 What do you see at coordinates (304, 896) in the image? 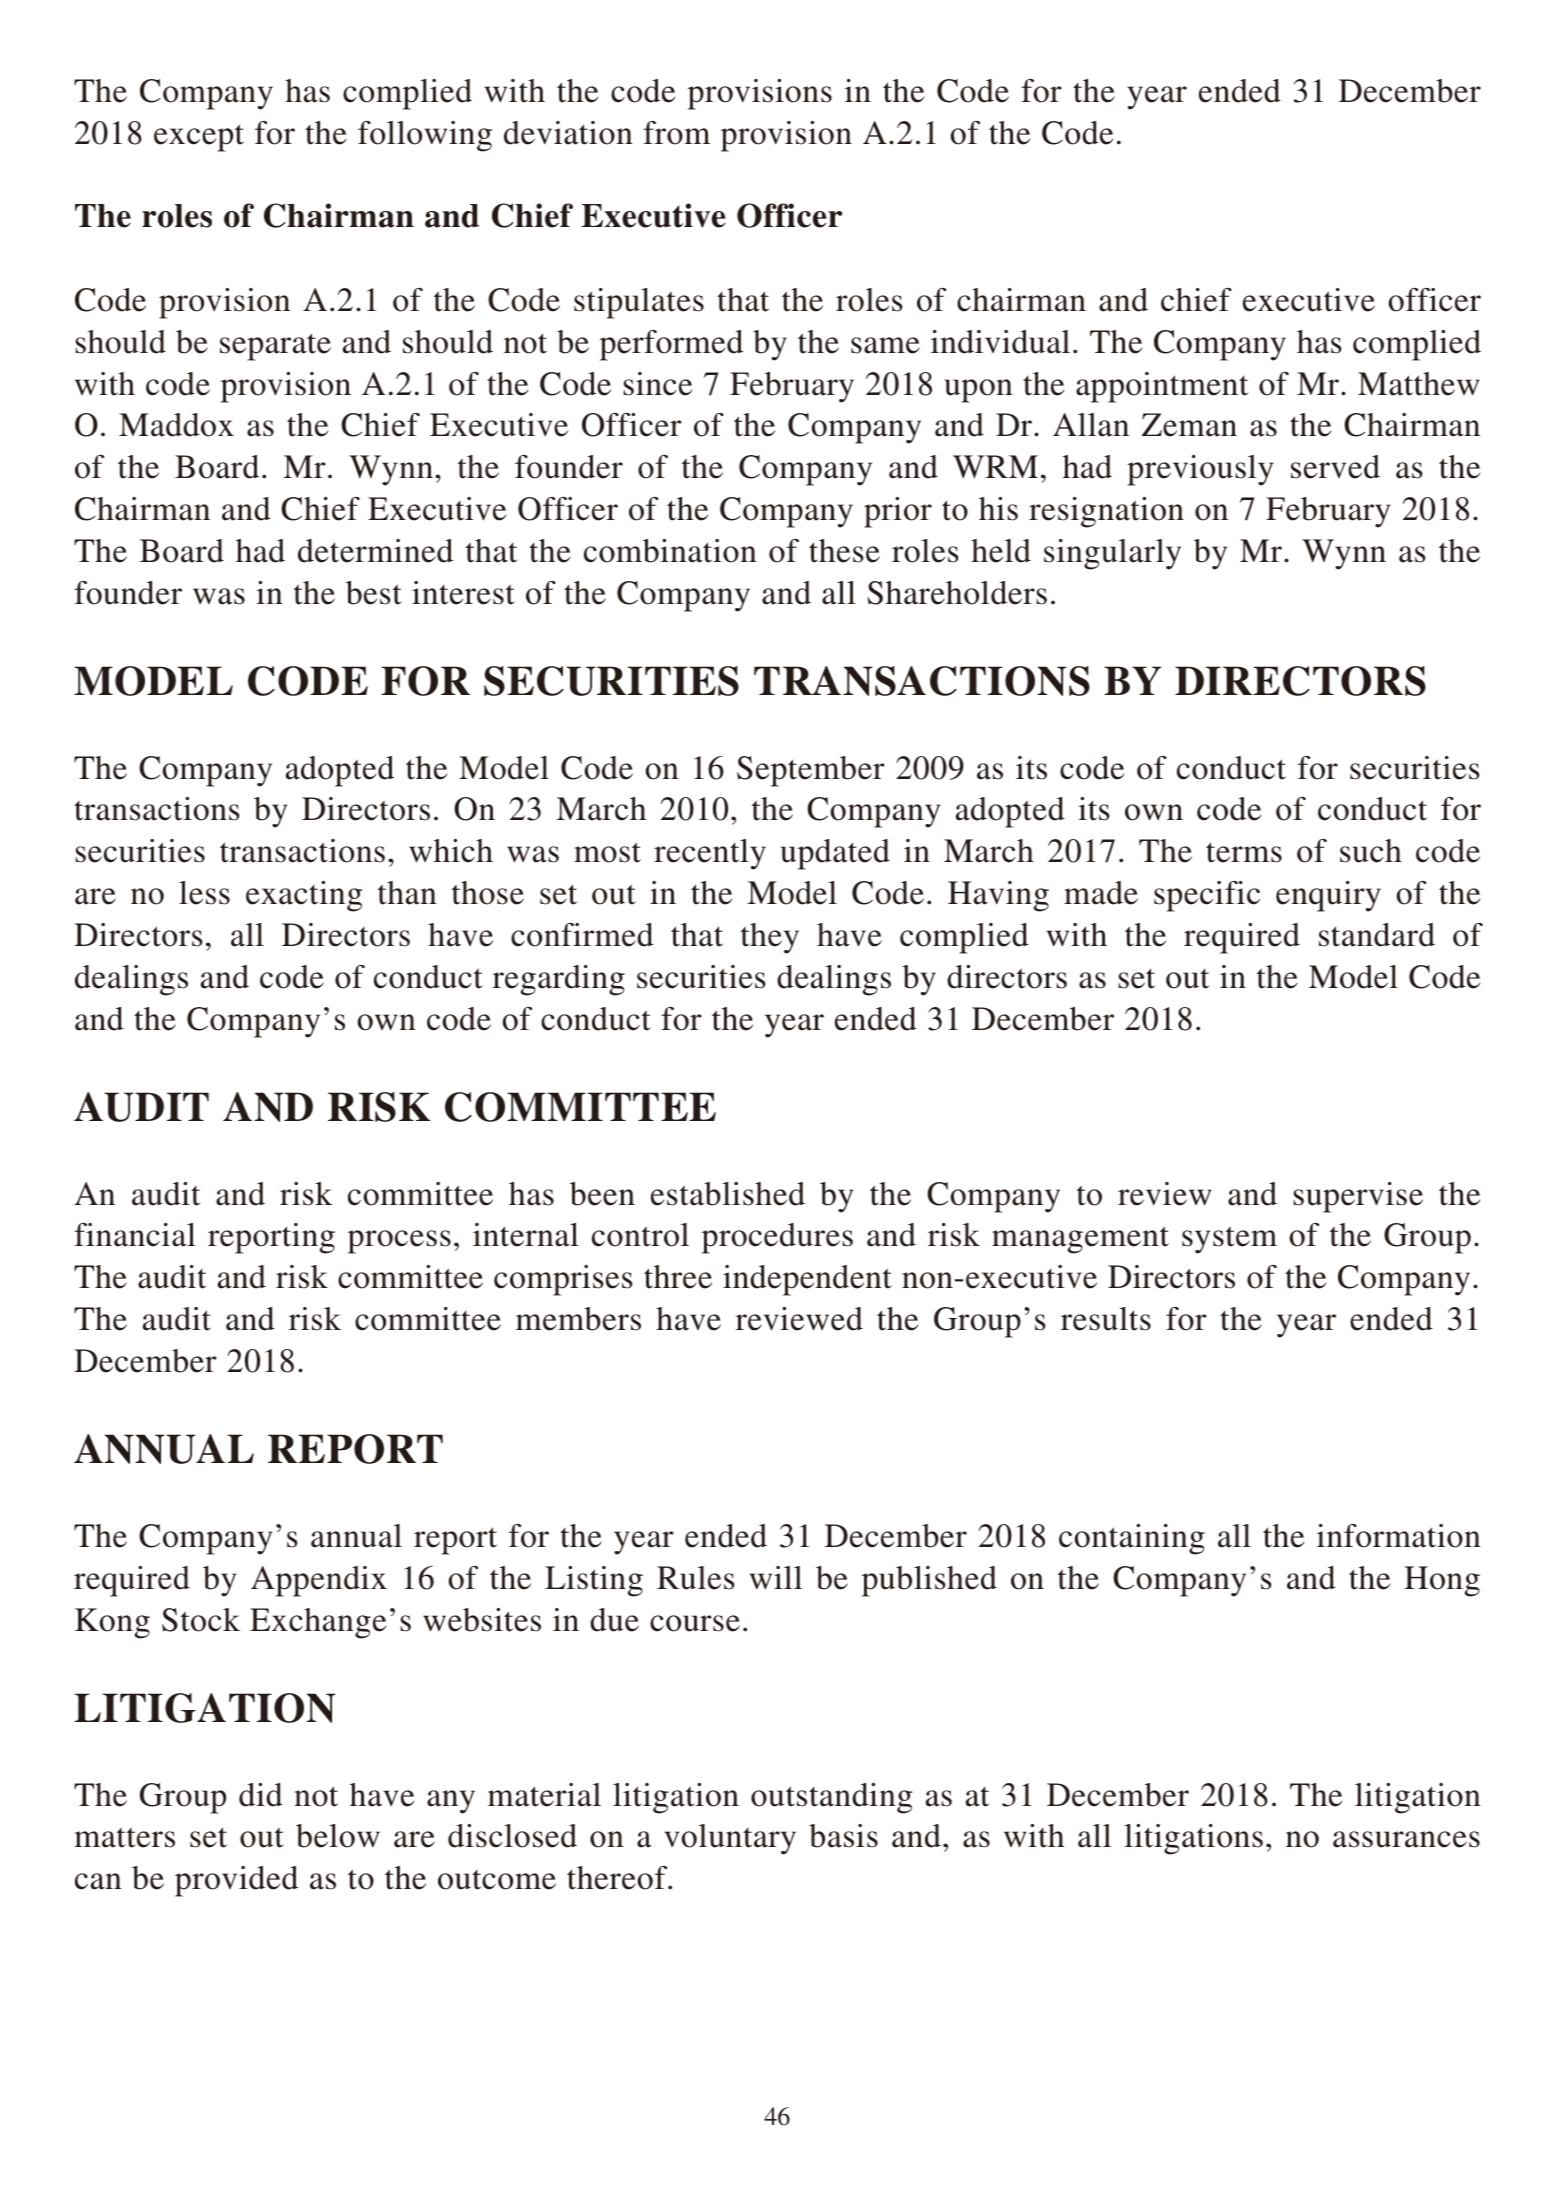
I see `exacting` at bounding box center [304, 896].
